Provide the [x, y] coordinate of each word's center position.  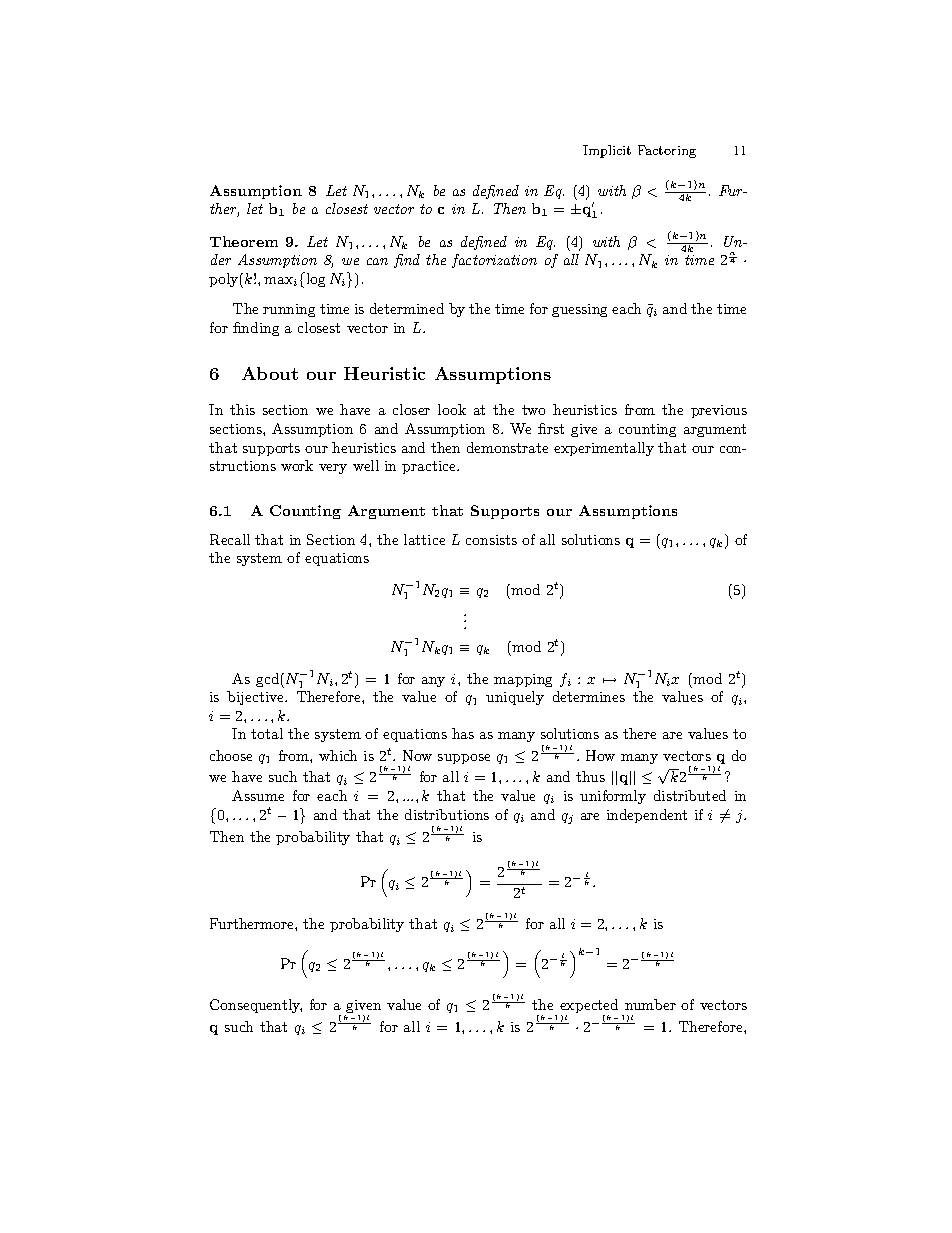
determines [589, 696]
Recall [230, 539]
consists [491, 540]
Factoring [667, 151]
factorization [494, 261]
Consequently [256, 1006]
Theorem [244, 241]
